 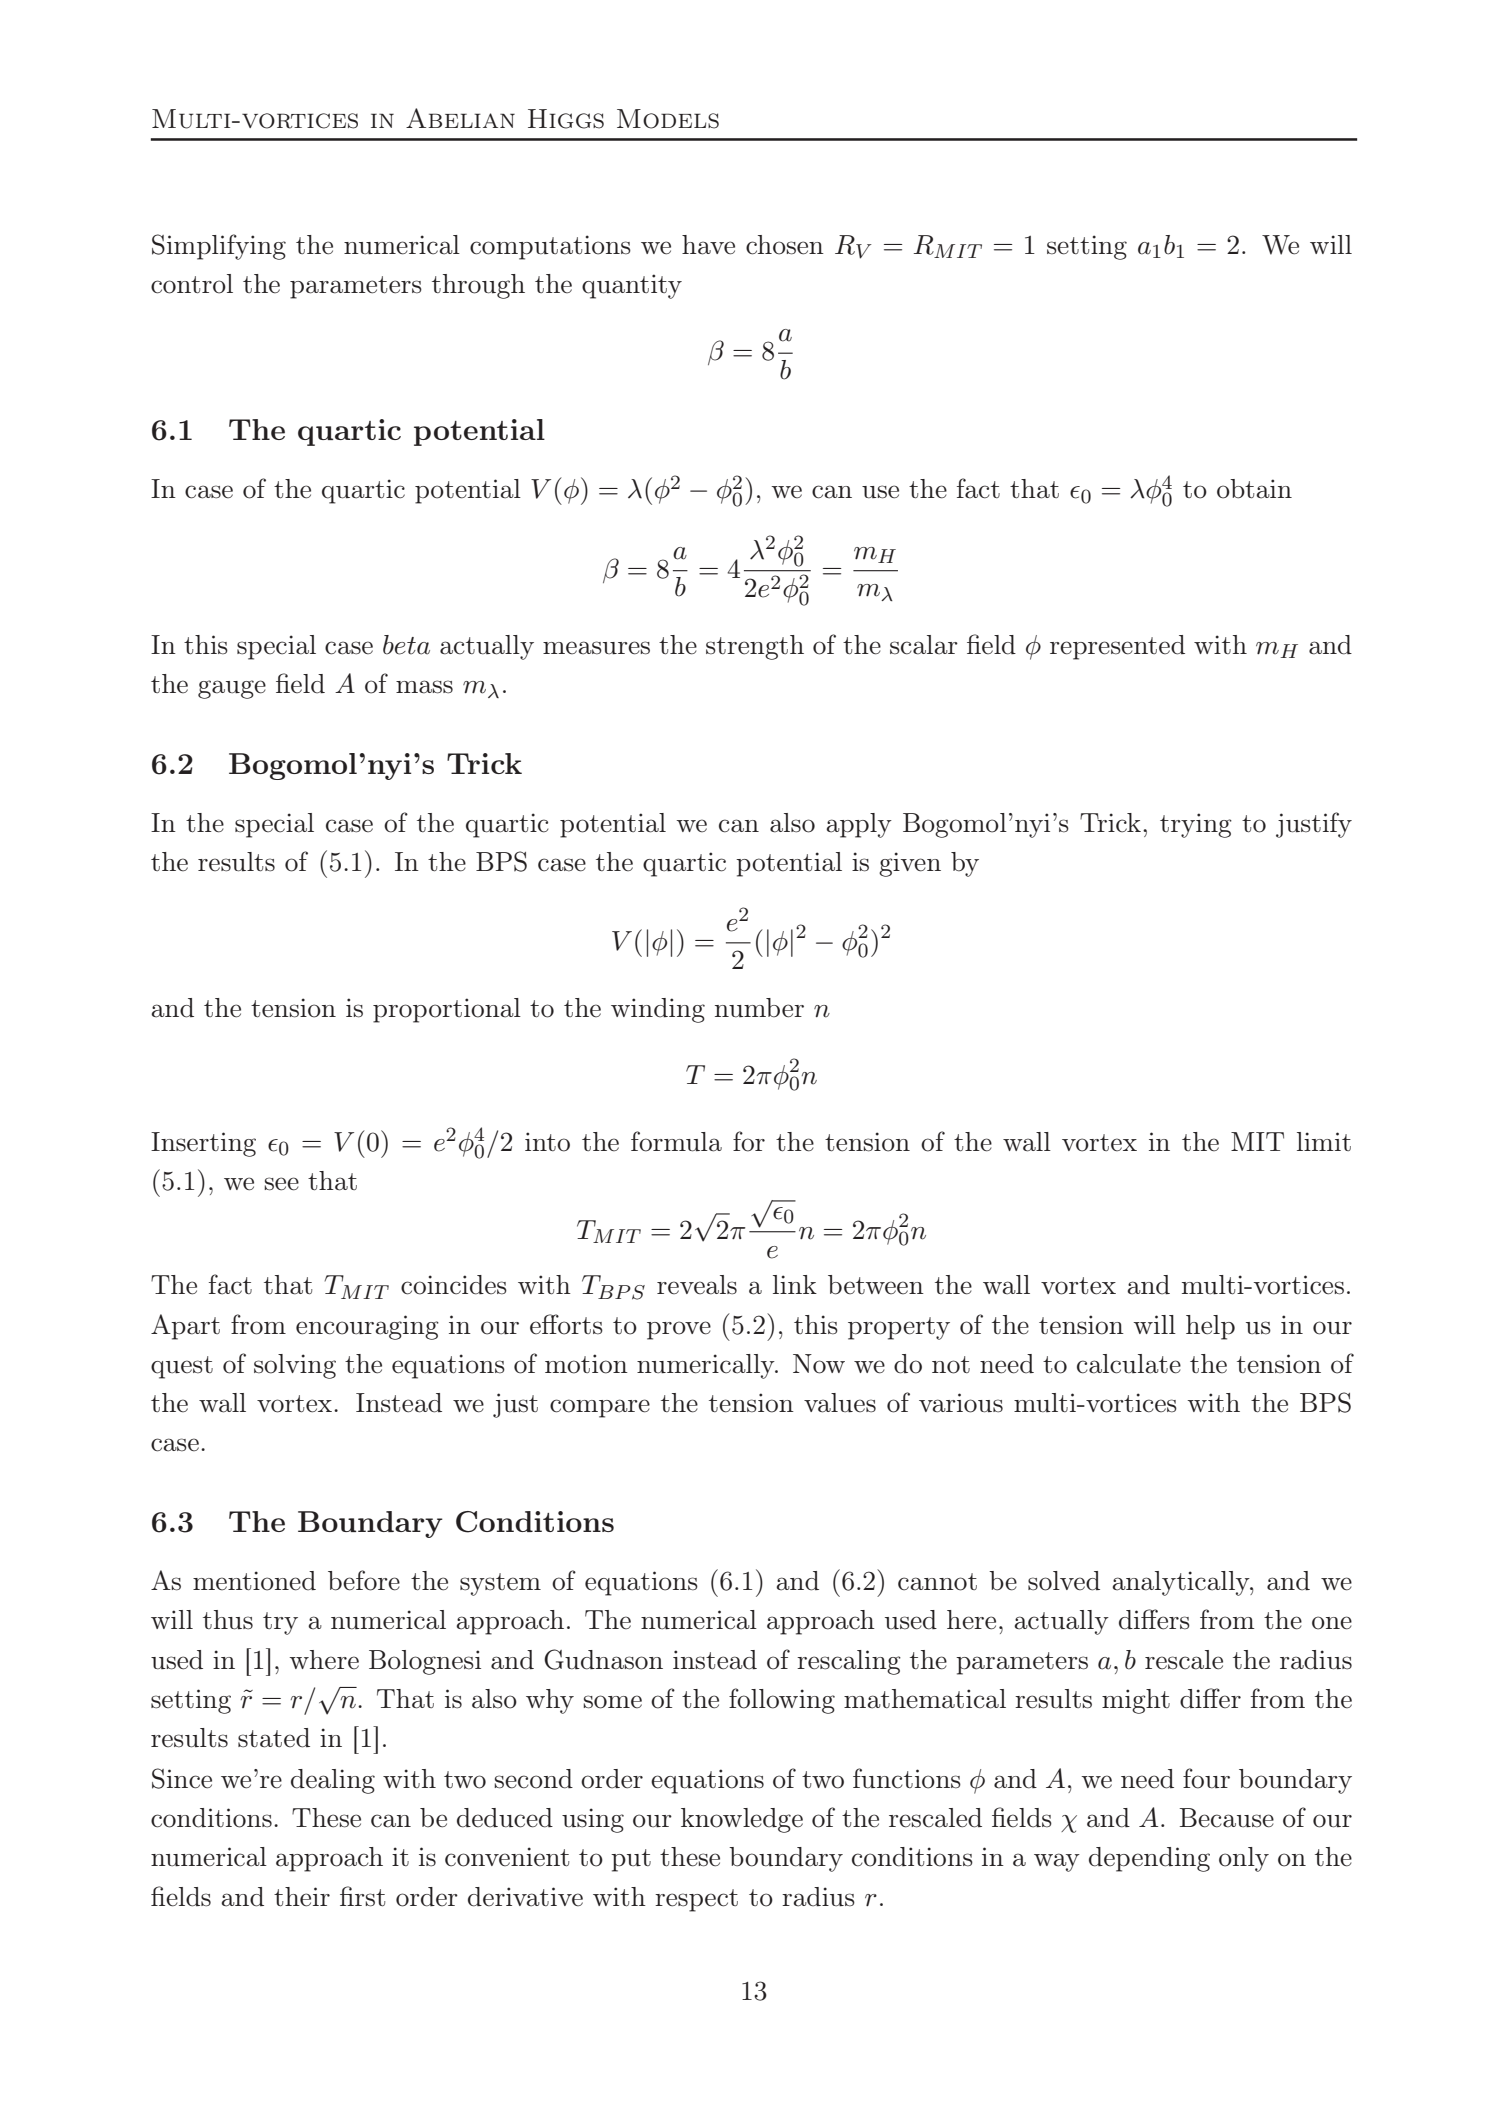 What do you see at coordinates (1196, 825) in the screenshot?
I see `trying` at bounding box center [1196, 825].
